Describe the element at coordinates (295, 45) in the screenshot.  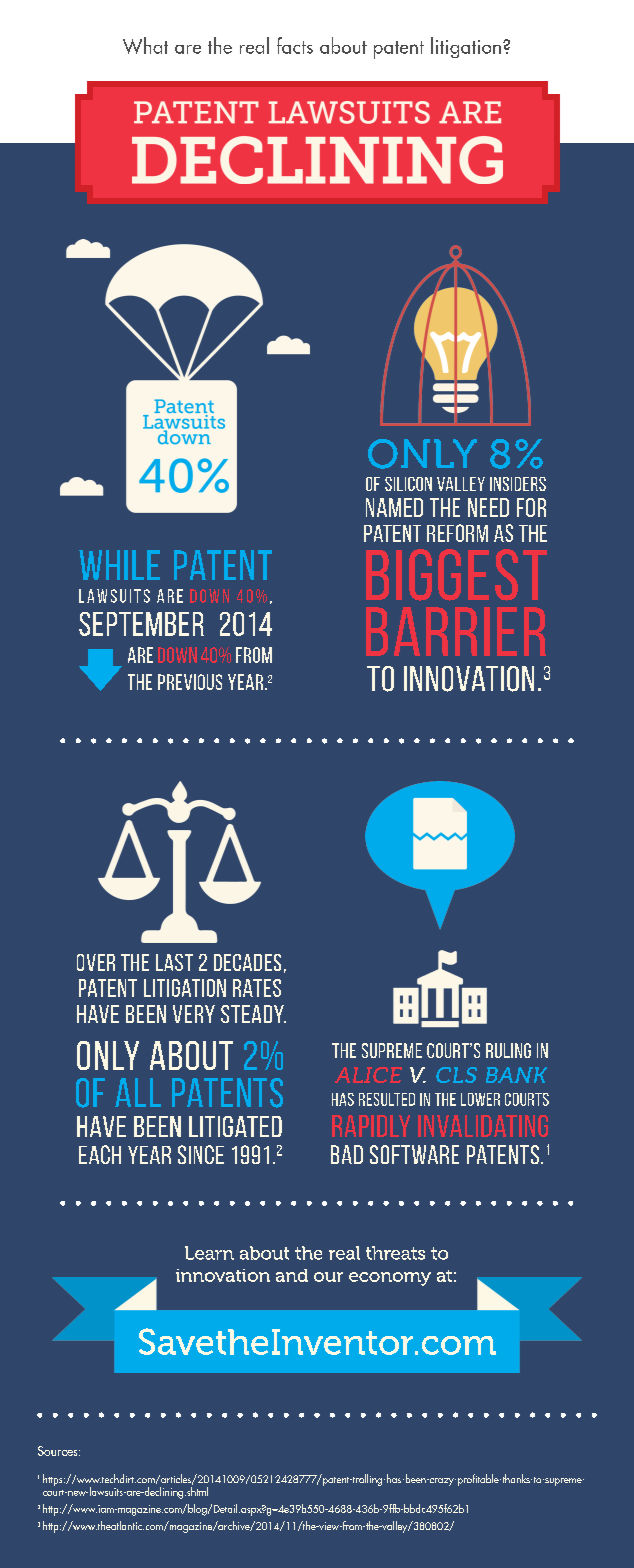
I see `facts` at that location.
